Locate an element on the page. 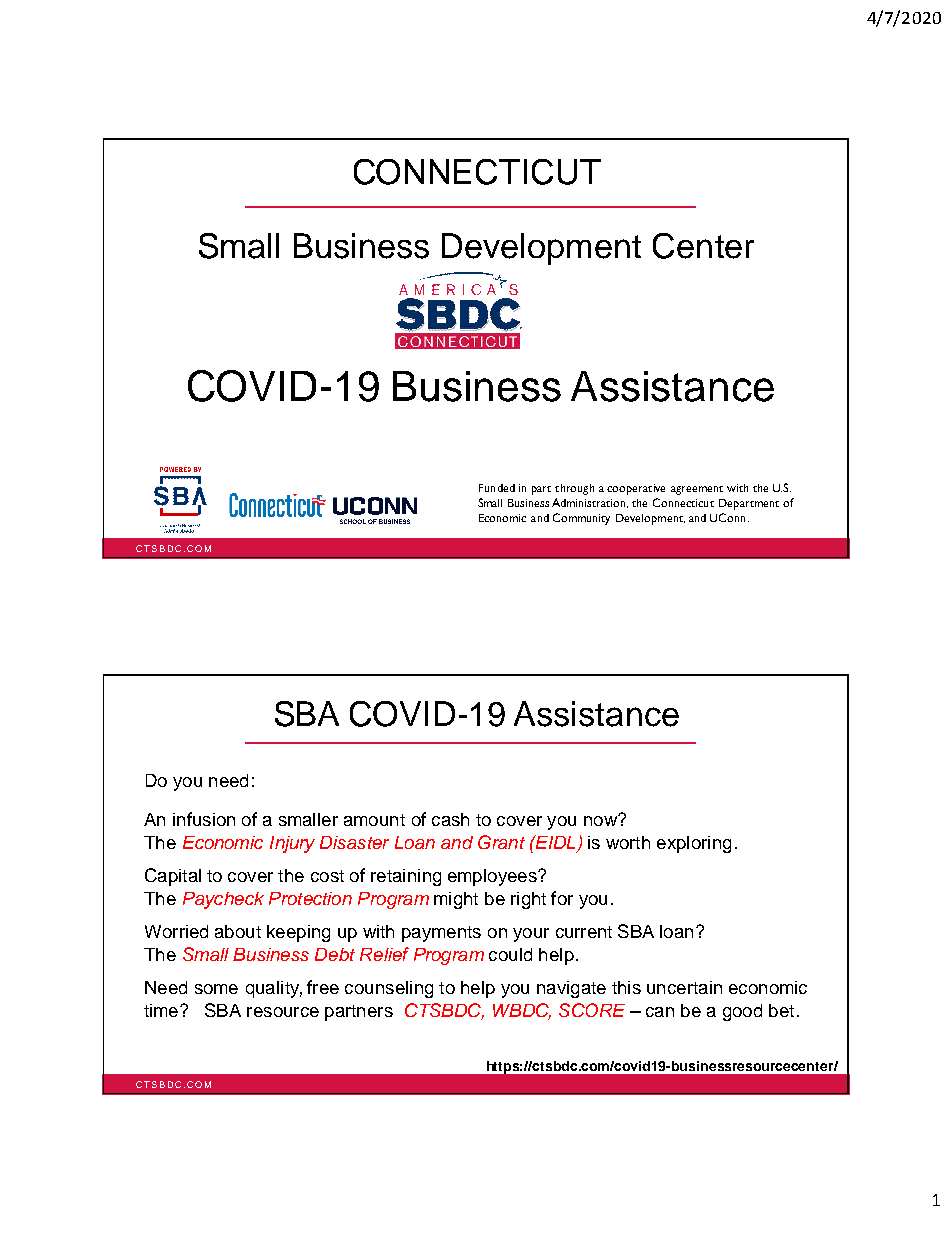 The width and height of the image is (952, 1233). through is located at coordinates (574, 489).
